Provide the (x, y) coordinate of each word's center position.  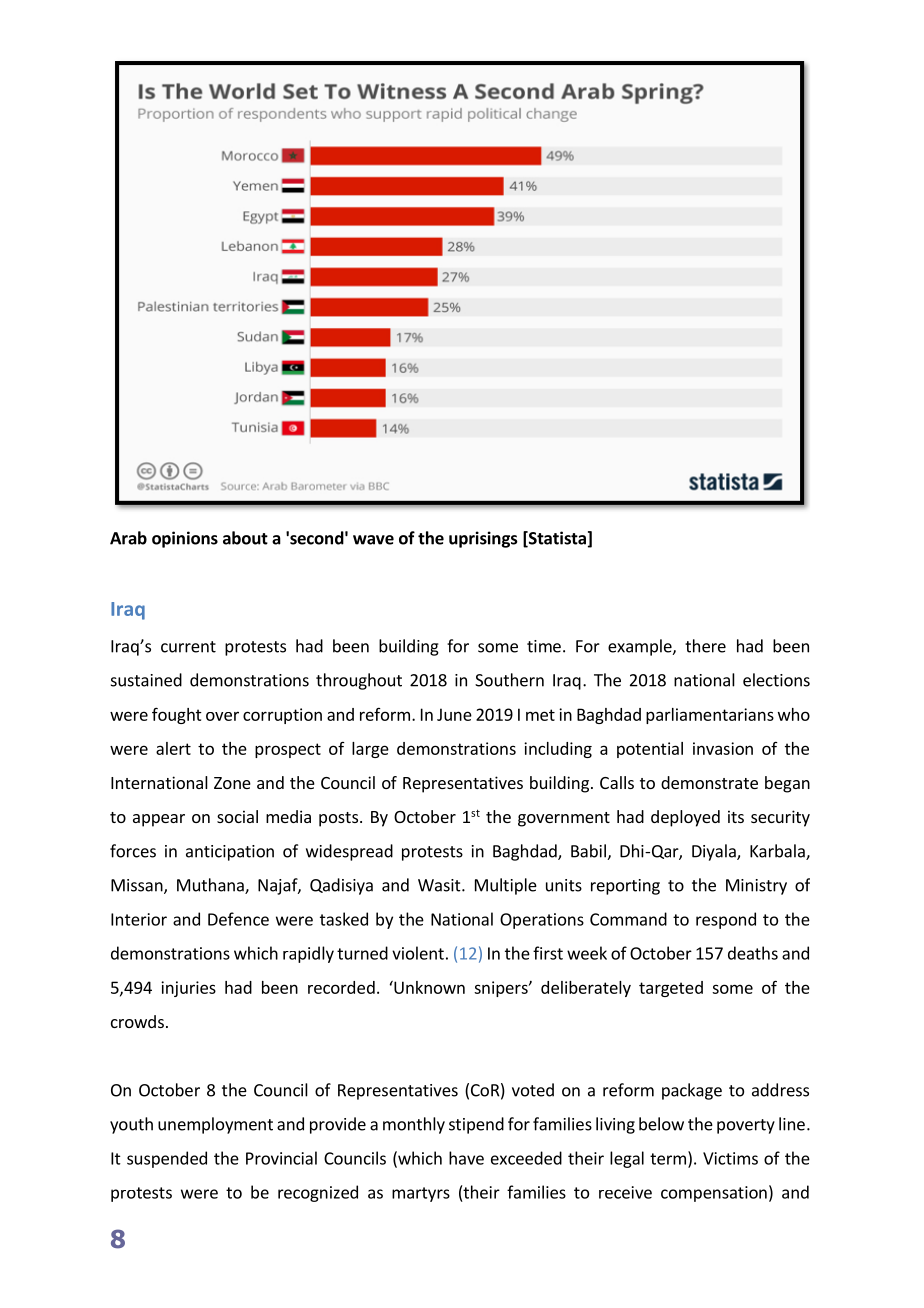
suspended (167, 1159)
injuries (188, 989)
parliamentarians (710, 716)
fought (177, 715)
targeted (671, 989)
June (454, 714)
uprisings (483, 539)
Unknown (428, 987)
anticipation (230, 853)
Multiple (506, 886)
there (705, 646)
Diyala (715, 852)
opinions (185, 539)
